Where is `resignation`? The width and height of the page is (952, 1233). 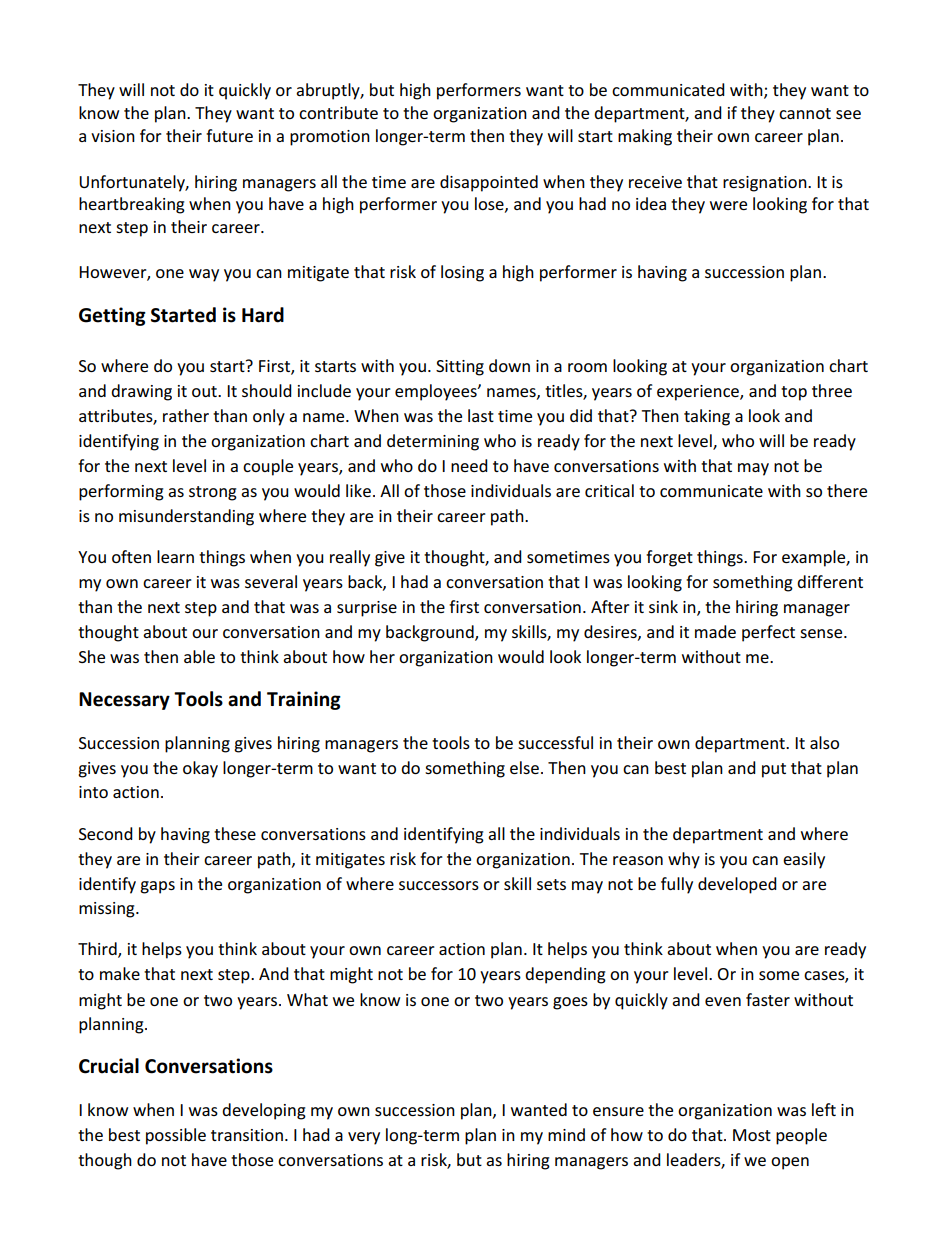 resignation is located at coordinates (766, 184).
